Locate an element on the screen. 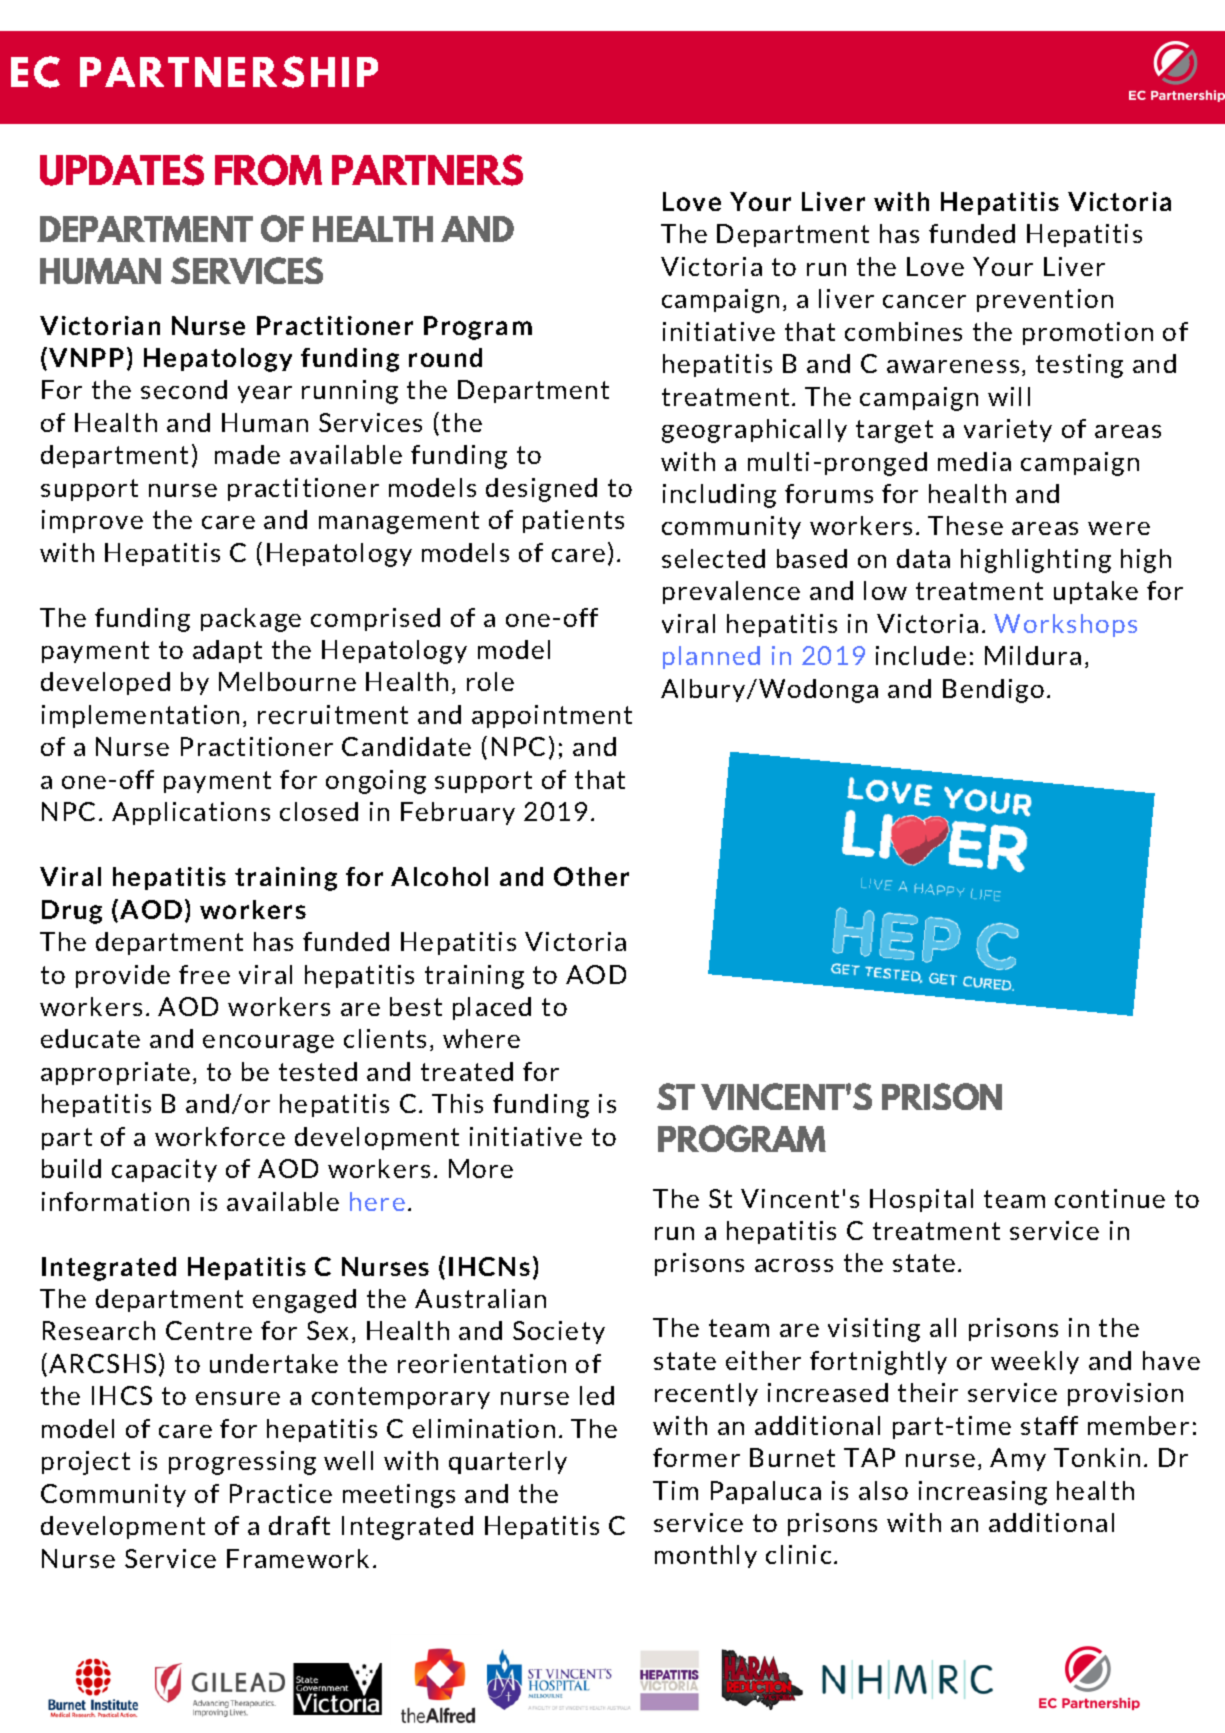  appointment is located at coordinates (552, 716).
